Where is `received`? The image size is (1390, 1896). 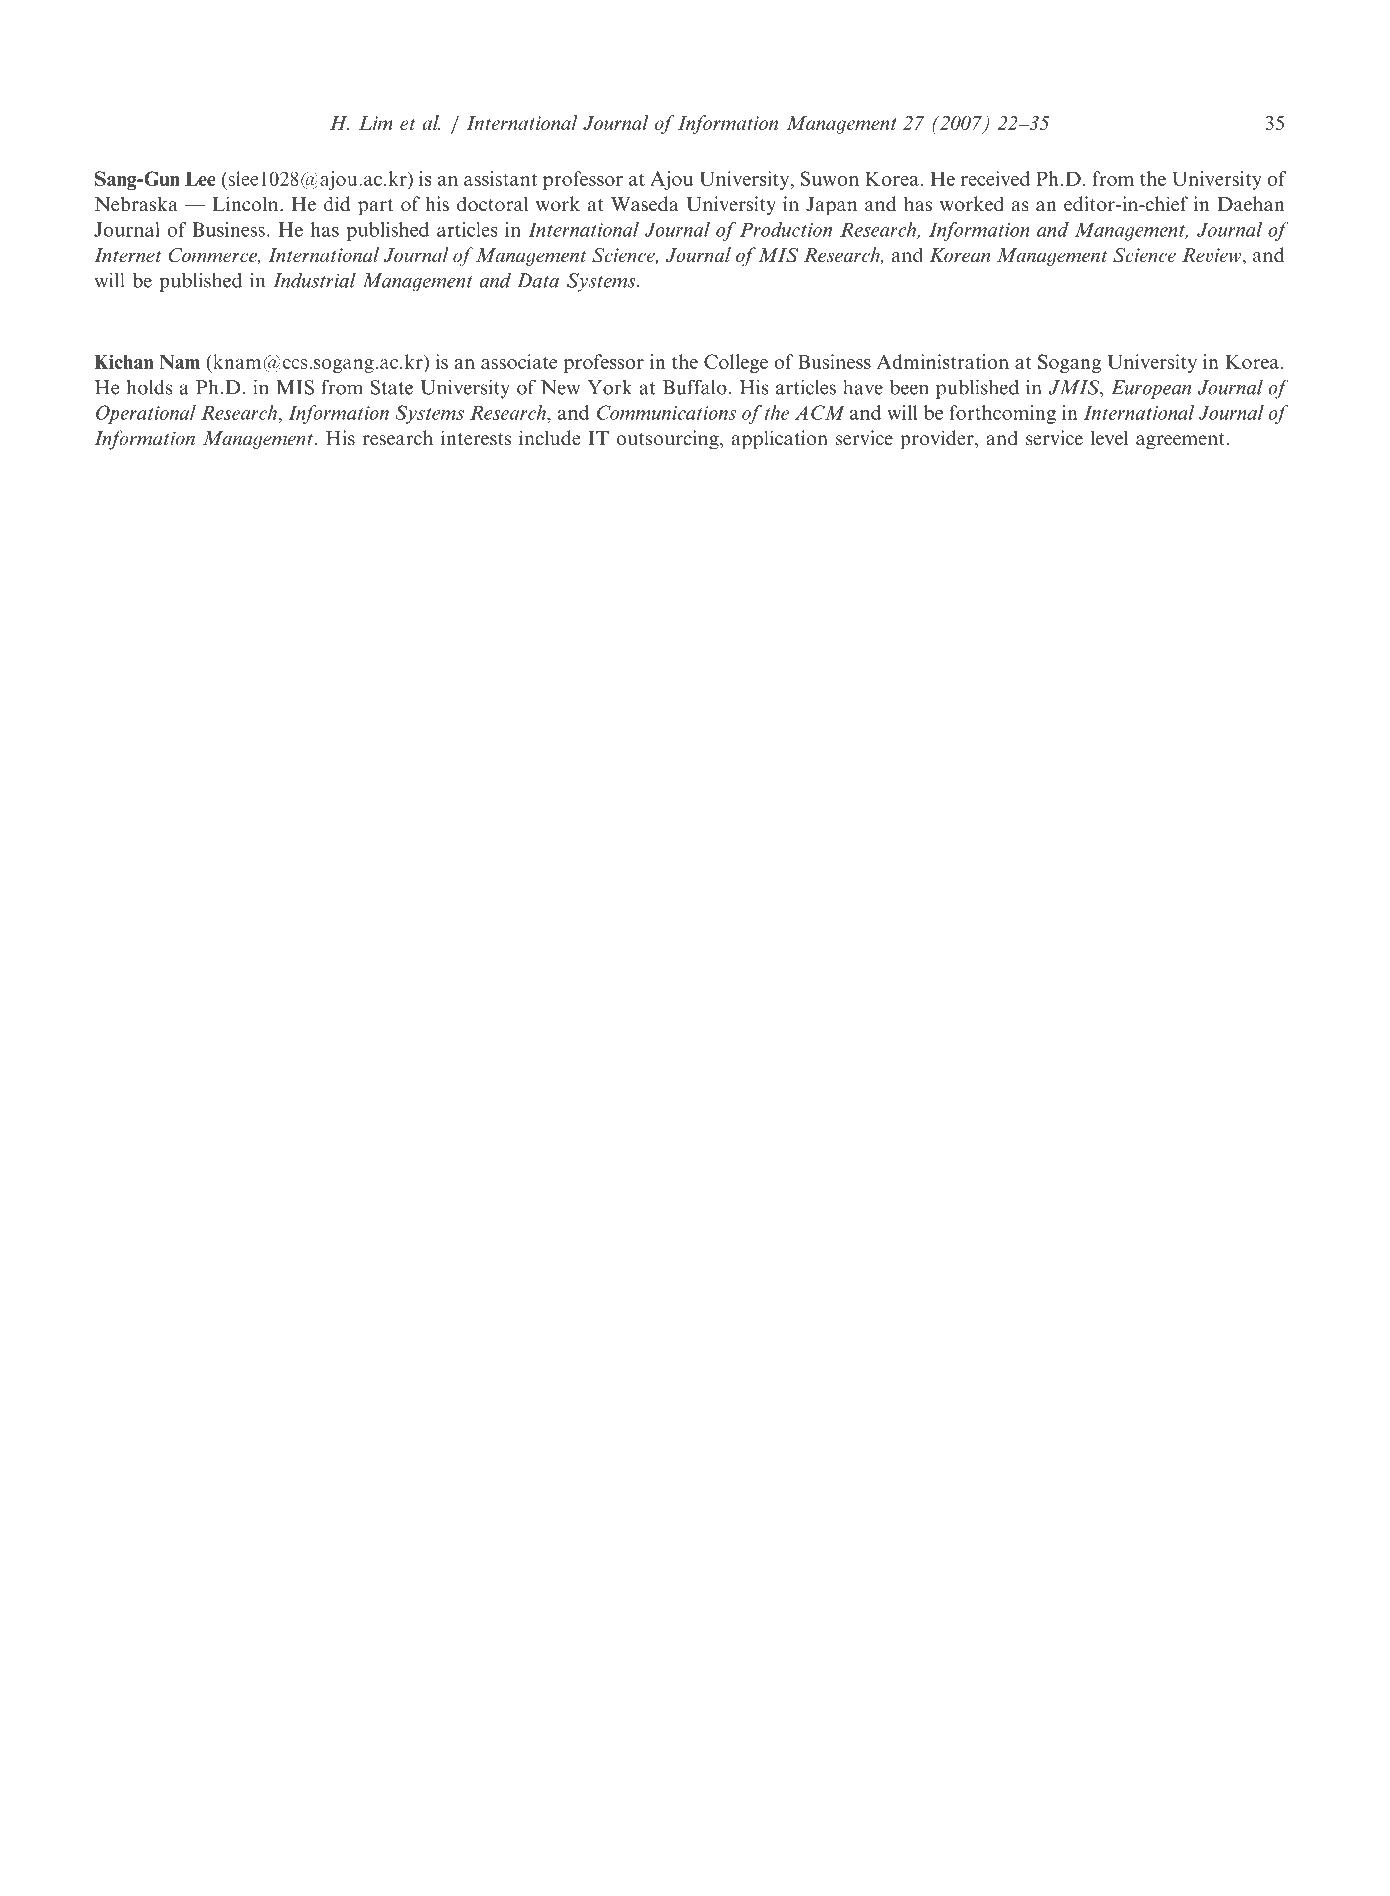
received is located at coordinates (995, 178).
